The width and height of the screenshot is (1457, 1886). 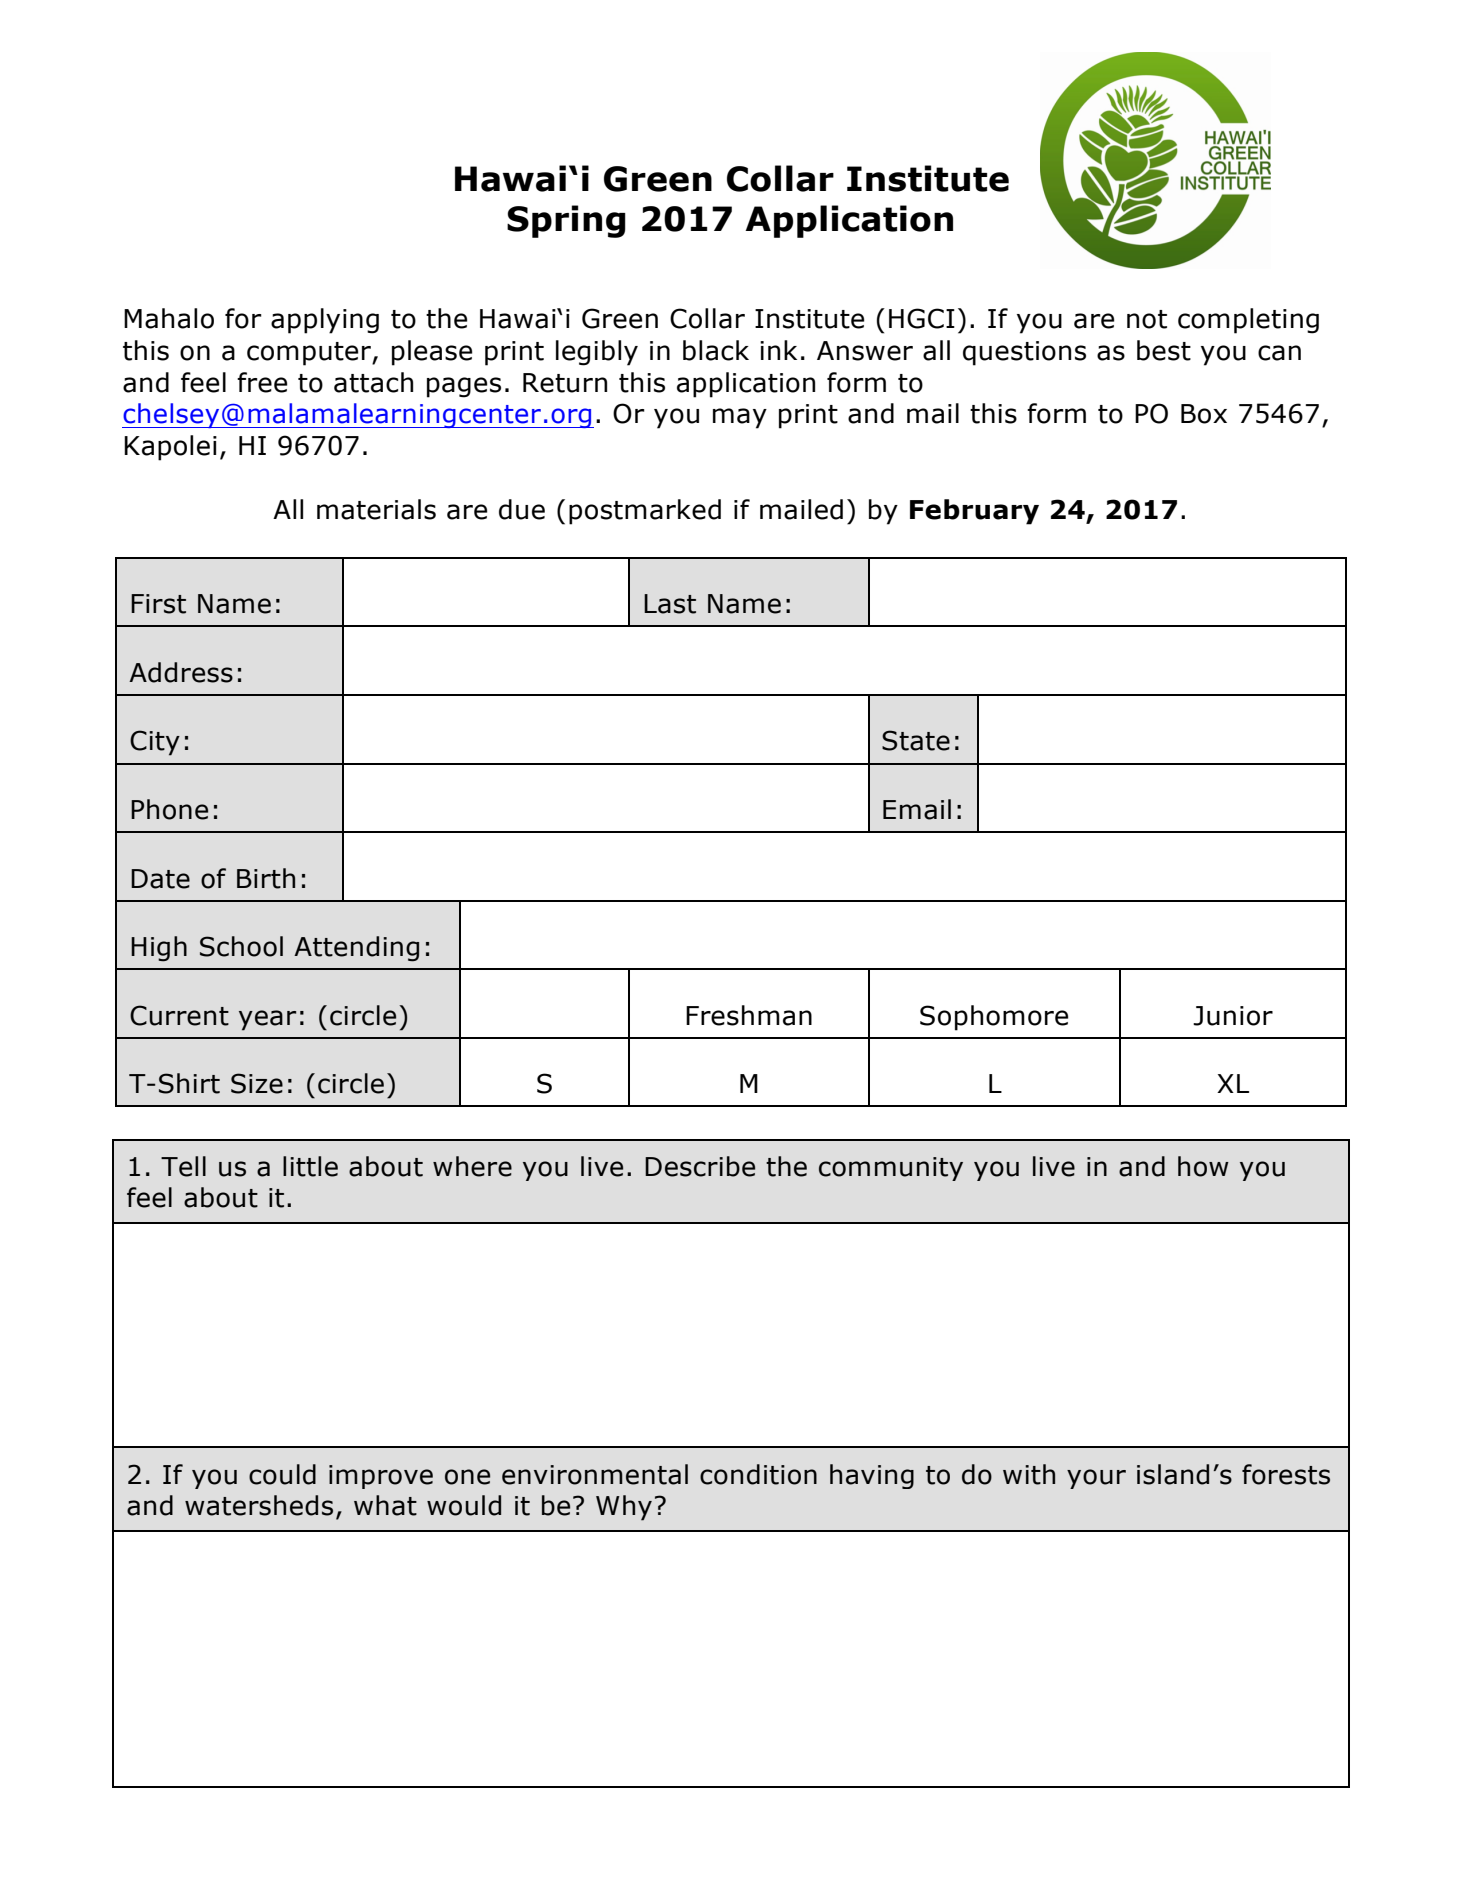 What do you see at coordinates (758, 1474) in the screenshot?
I see `condition` at bounding box center [758, 1474].
